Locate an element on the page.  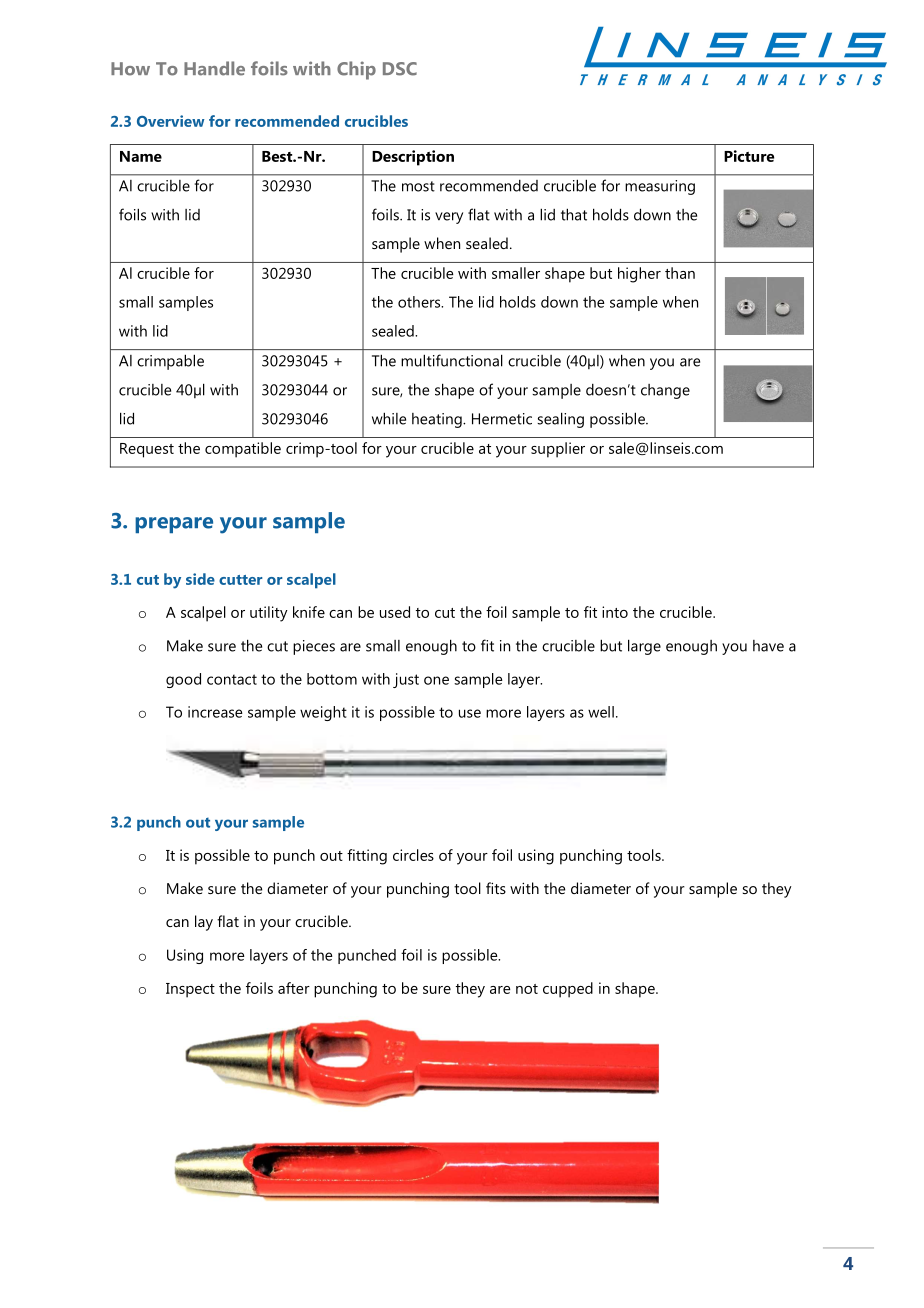
prepare is located at coordinates (174, 525).
